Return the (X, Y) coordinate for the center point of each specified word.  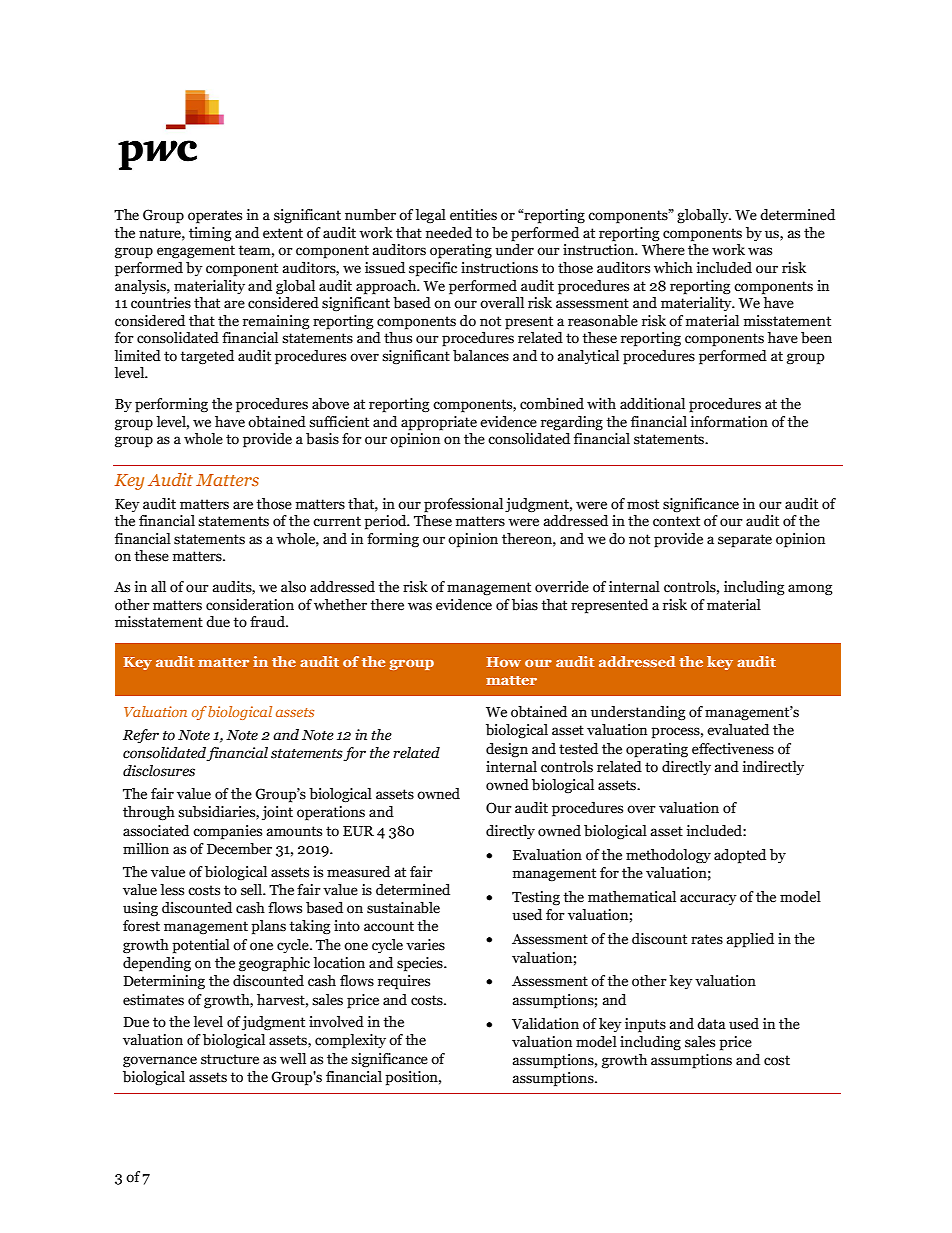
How (503, 662)
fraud (268, 622)
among (810, 590)
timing (210, 234)
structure (230, 1059)
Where (663, 250)
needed (449, 233)
